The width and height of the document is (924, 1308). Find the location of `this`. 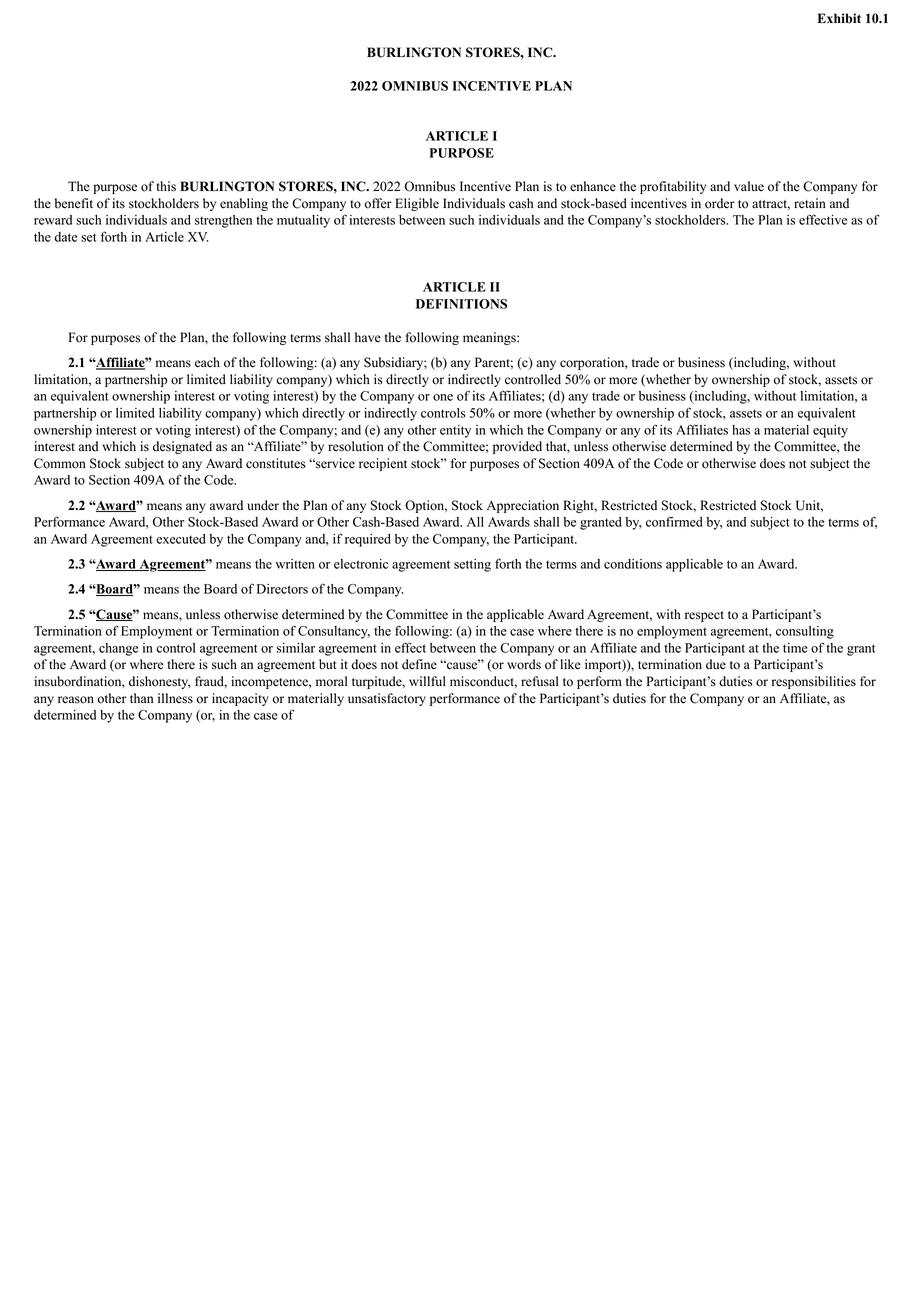

this is located at coordinates (166, 186).
